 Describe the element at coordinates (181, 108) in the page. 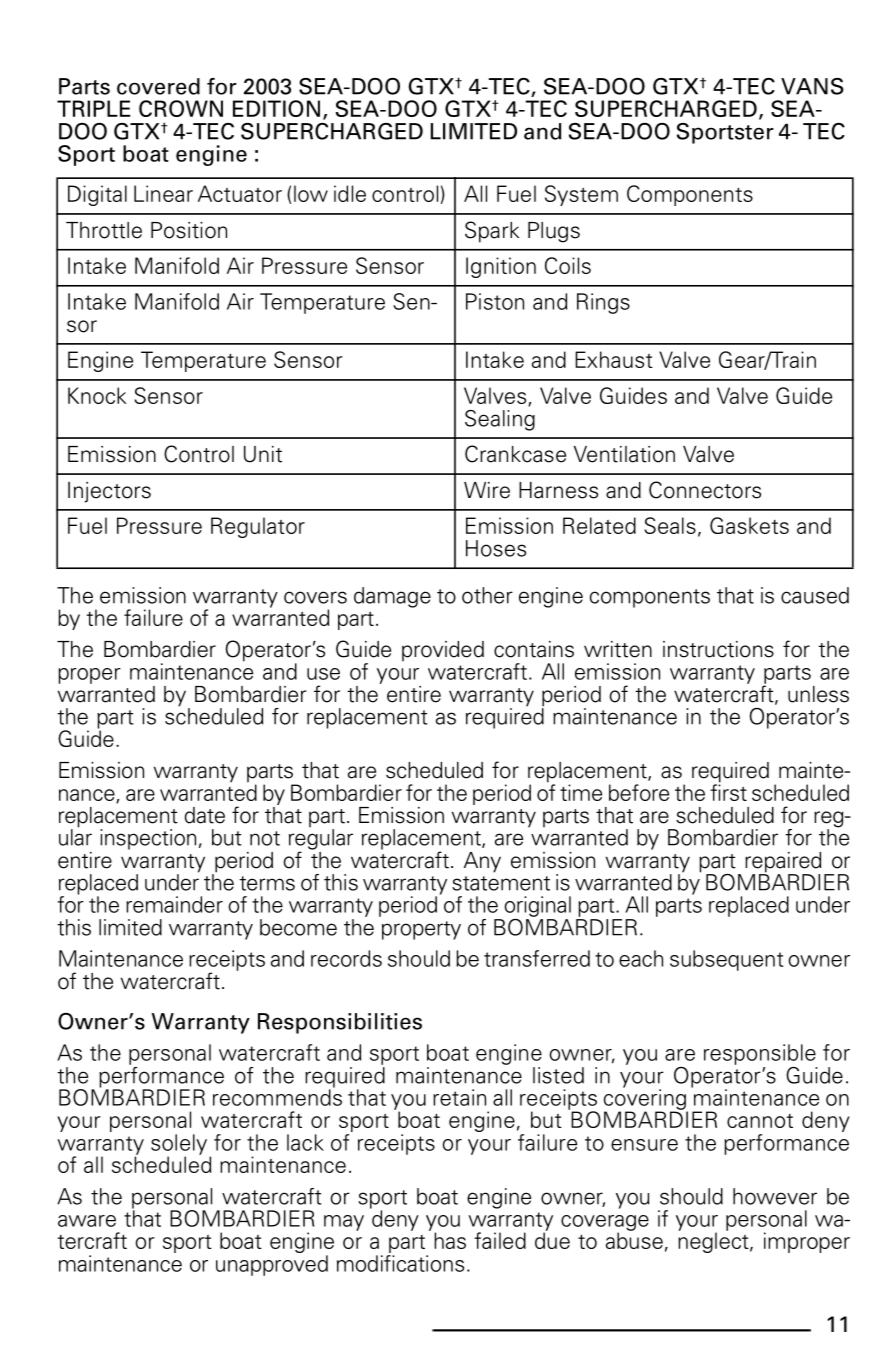

I see `CROWN` at that location.
